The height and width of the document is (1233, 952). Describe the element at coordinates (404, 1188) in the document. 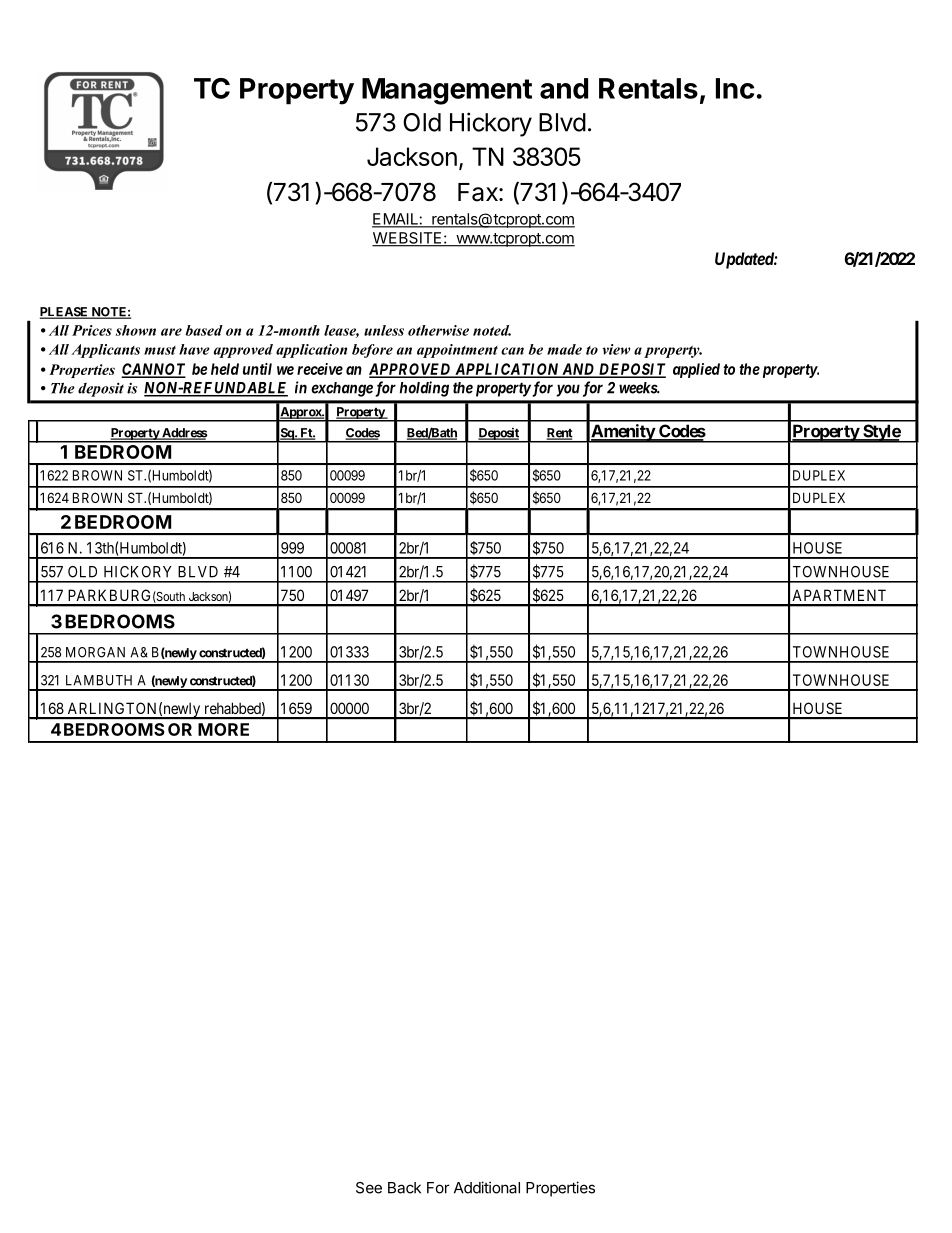

I see `Back` at that location.
